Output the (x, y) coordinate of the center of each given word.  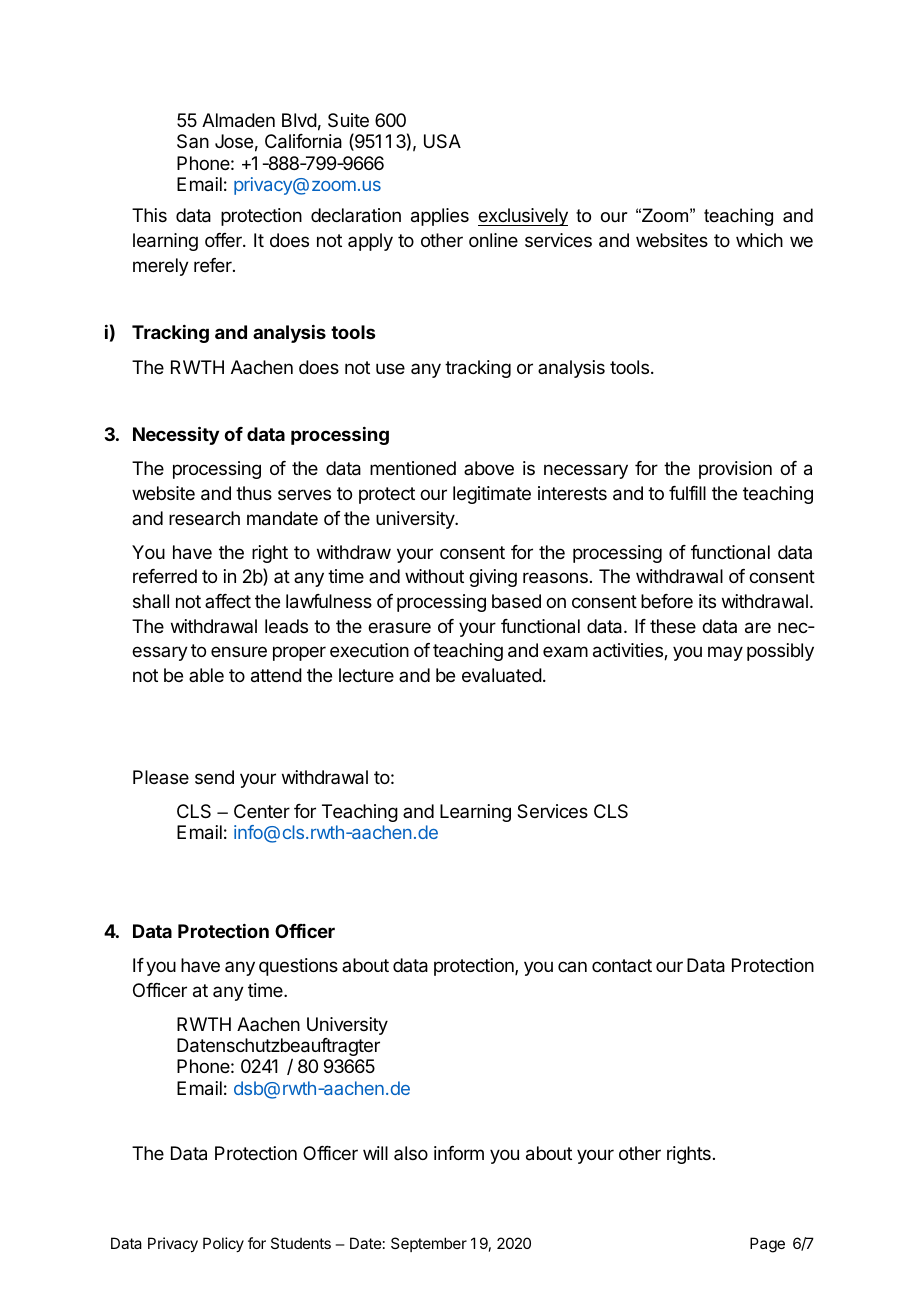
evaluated (502, 675)
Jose (234, 141)
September (429, 1244)
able (206, 675)
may (725, 653)
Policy (223, 1244)
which (759, 240)
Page (767, 1245)
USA (442, 141)
